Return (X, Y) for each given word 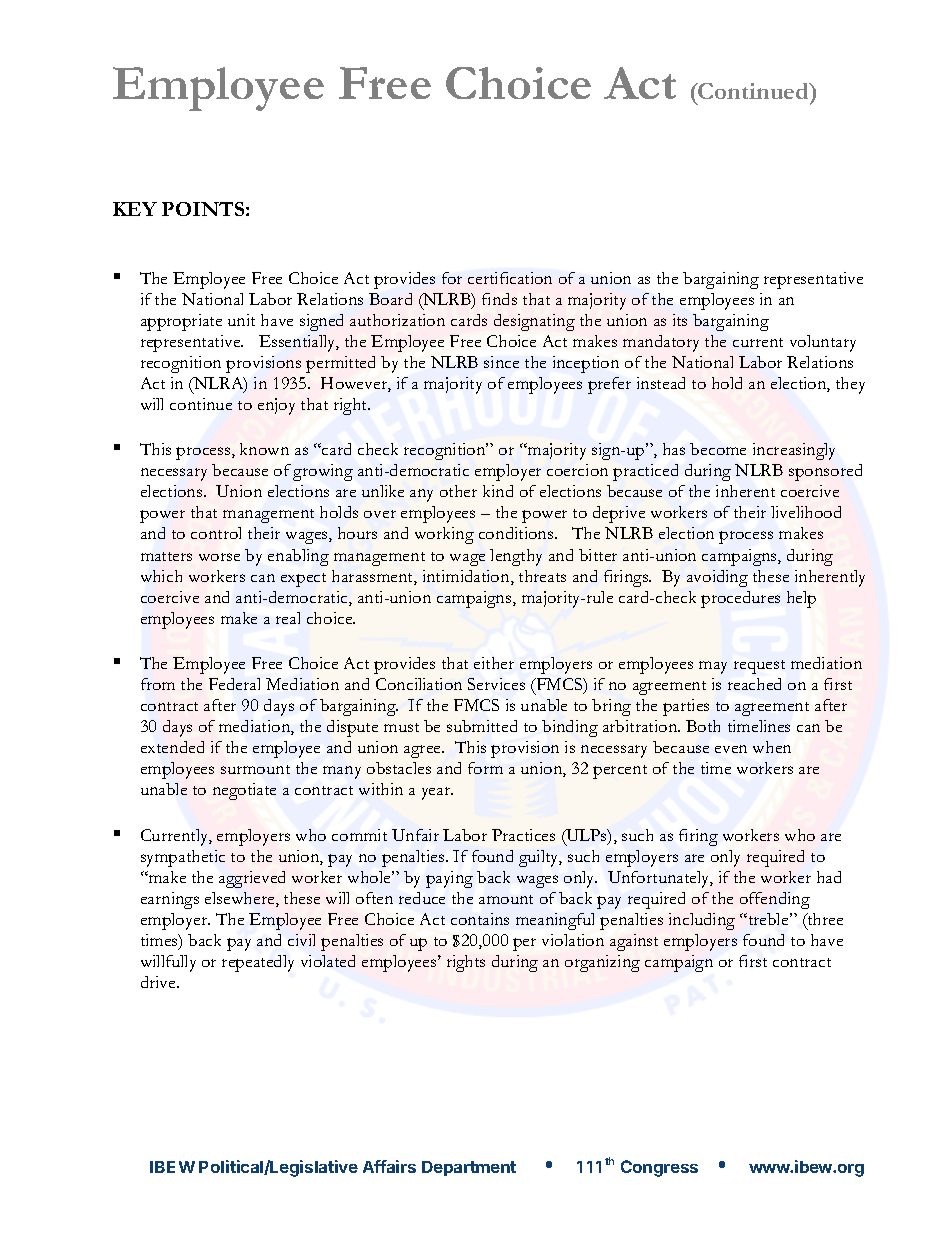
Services (496, 684)
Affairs (389, 1166)
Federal (234, 684)
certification (510, 278)
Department (469, 1168)
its (680, 320)
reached (754, 684)
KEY (135, 209)
